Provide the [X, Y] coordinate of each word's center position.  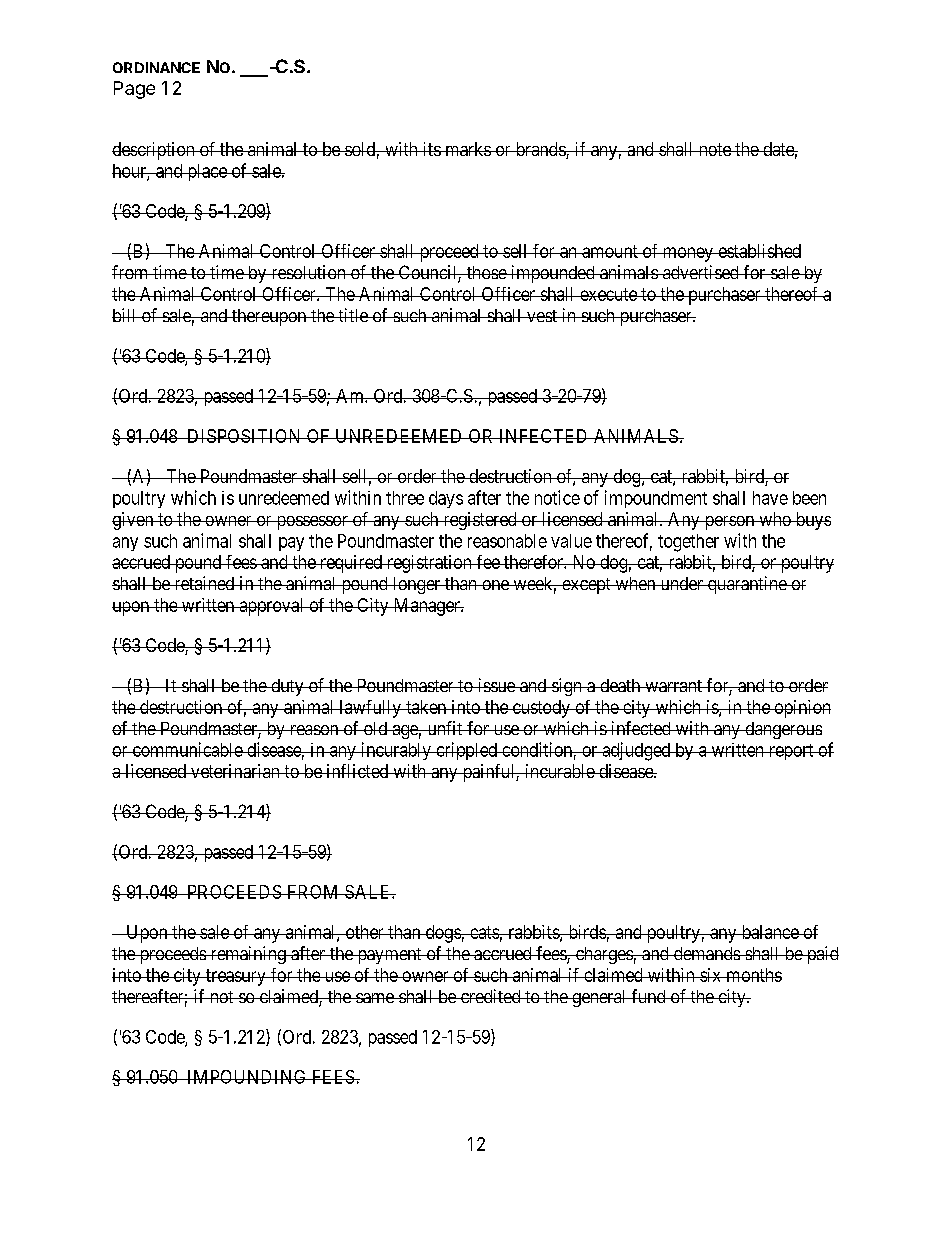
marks [467, 149]
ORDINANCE [156, 67]
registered [480, 521]
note [714, 149]
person [729, 523]
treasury [236, 977]
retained [204, 583]
